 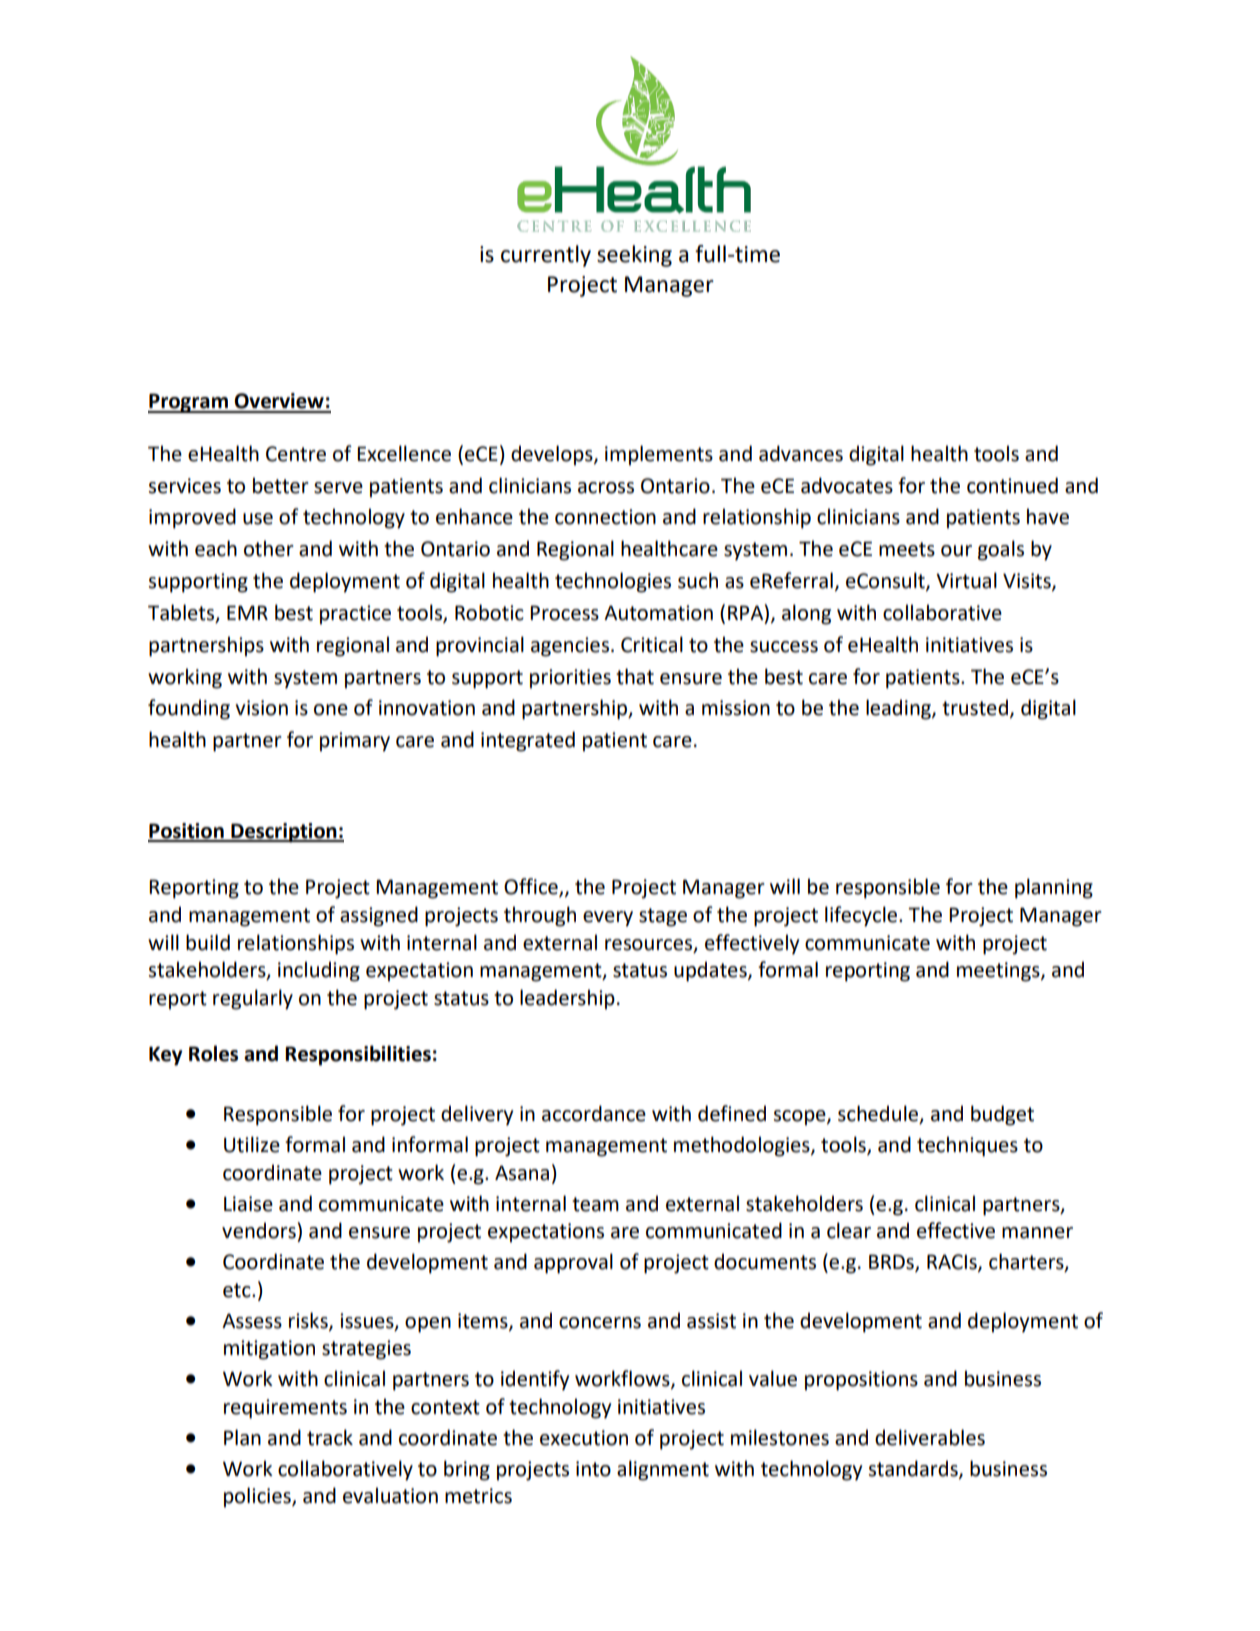 What do you see at coordinates (975, 707) in the page?
I see `trusted` at bounding box center [975, 707].
